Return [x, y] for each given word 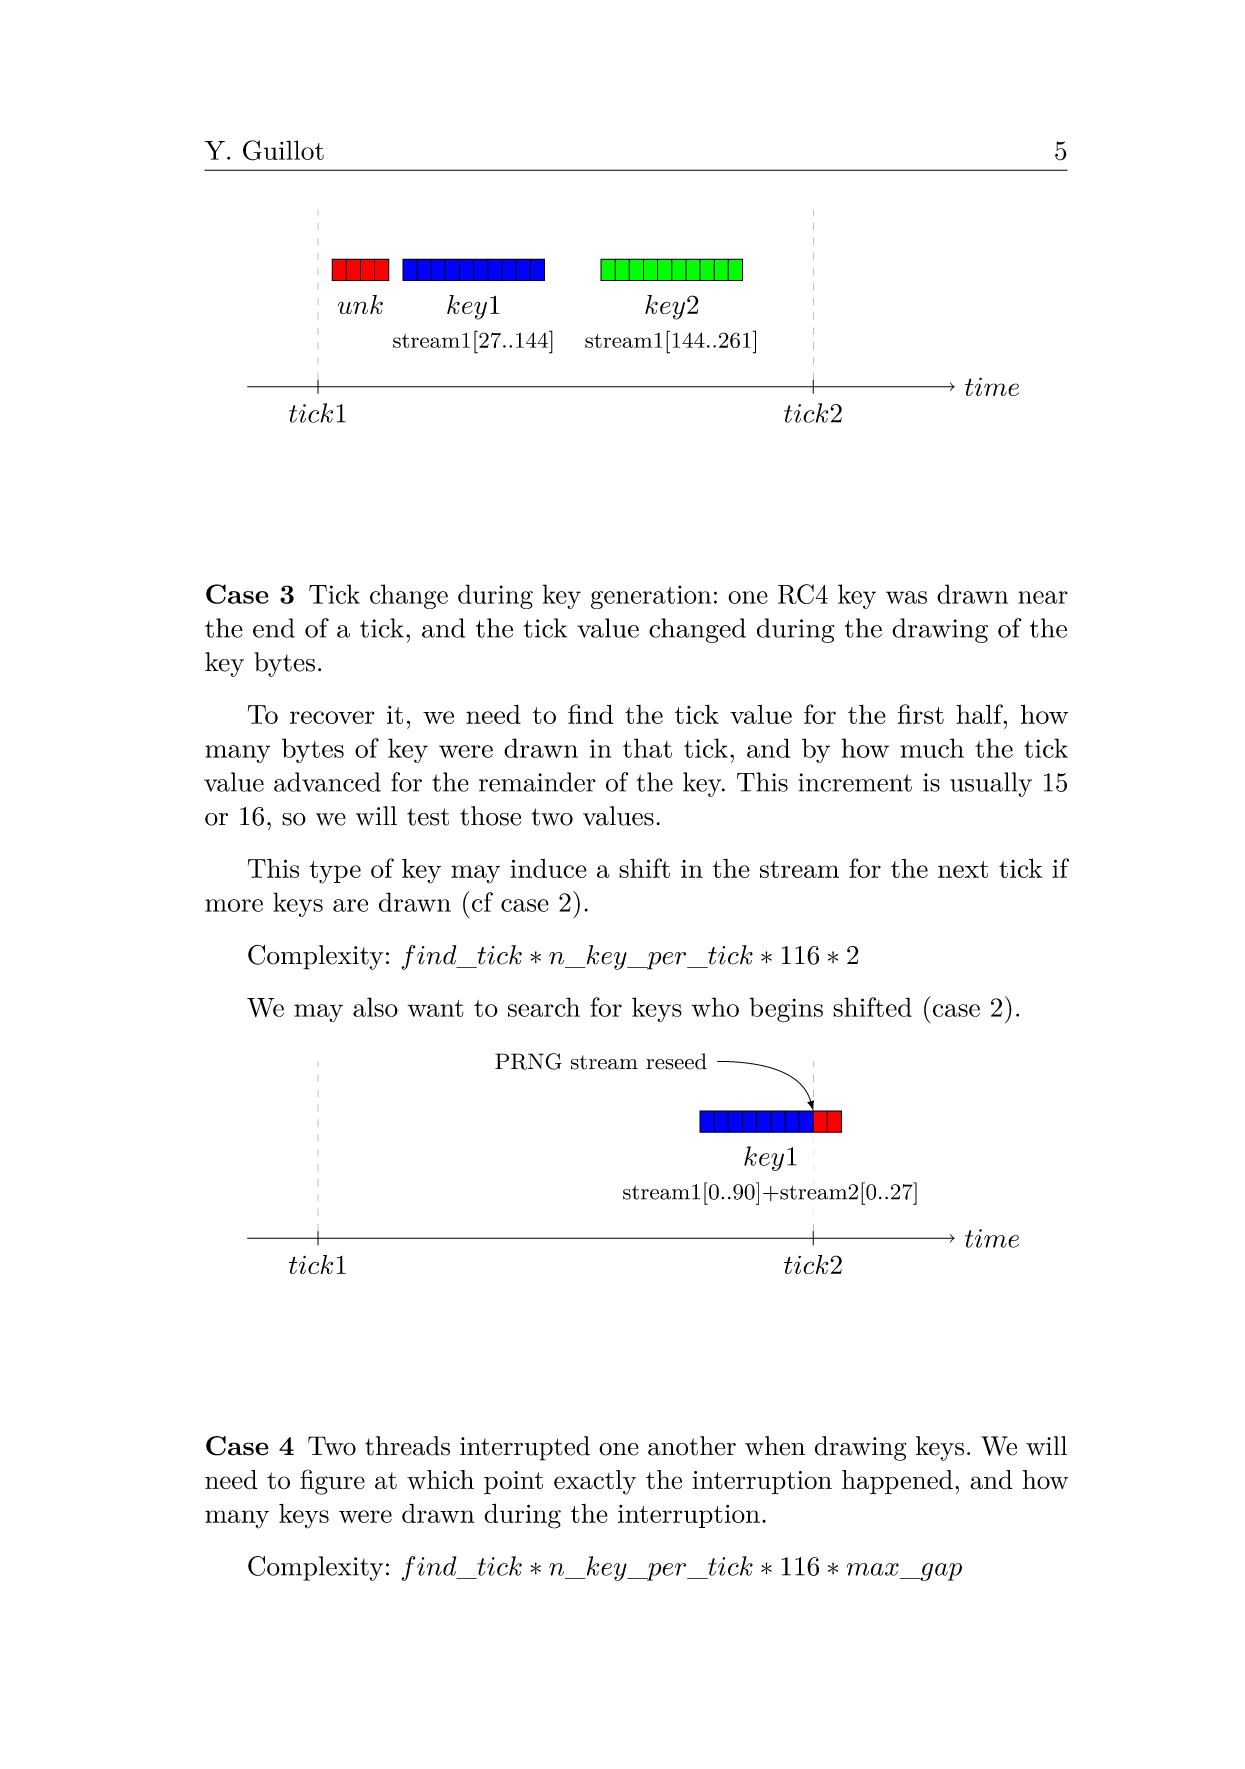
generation [651, 597]
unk [360, 304]
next [963, 869]
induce [549, 868]
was [906, 597]
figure [332, 1482]
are [350, 905]
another [692, 1446]
